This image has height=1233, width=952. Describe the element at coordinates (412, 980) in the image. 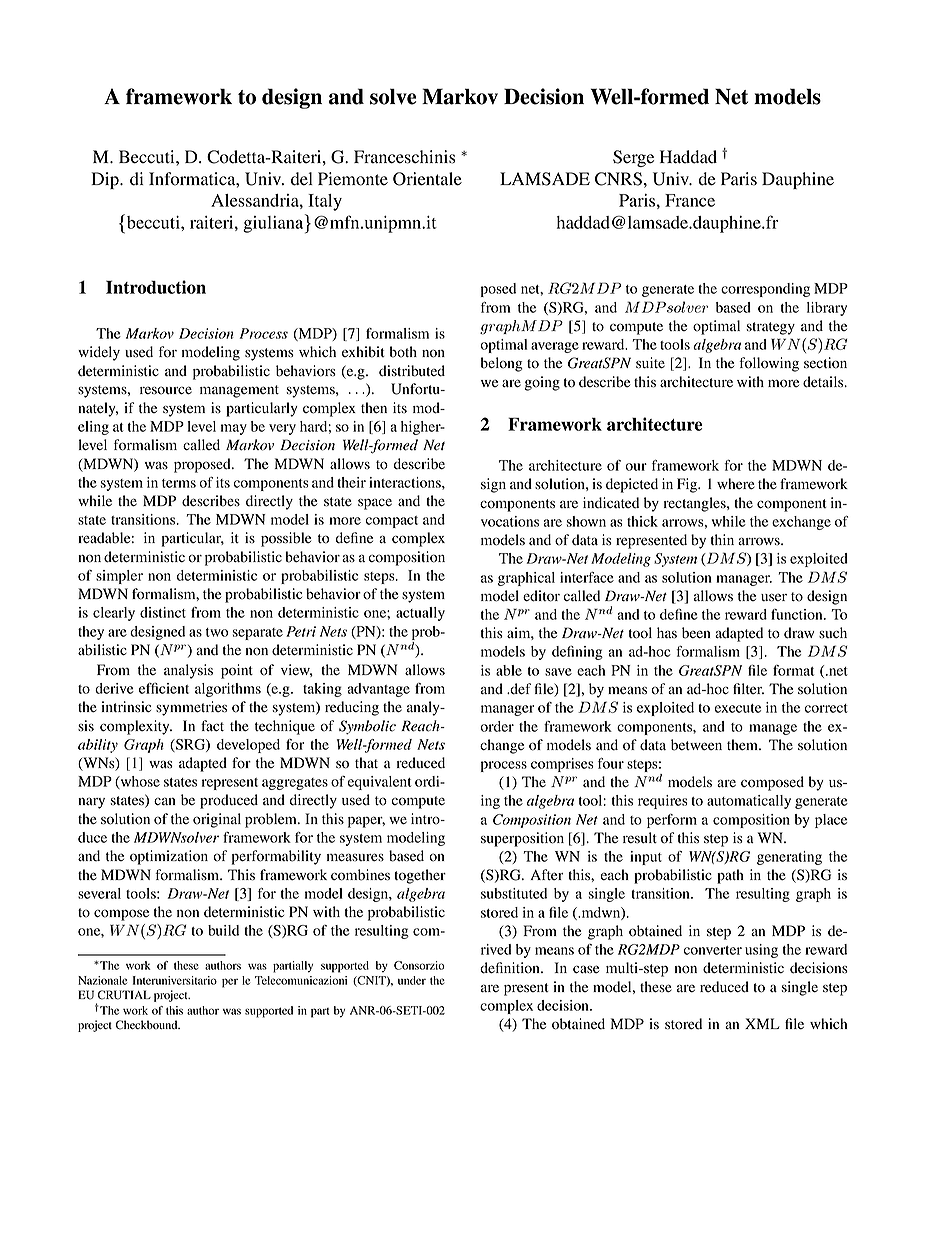

I see `under` at that location.
